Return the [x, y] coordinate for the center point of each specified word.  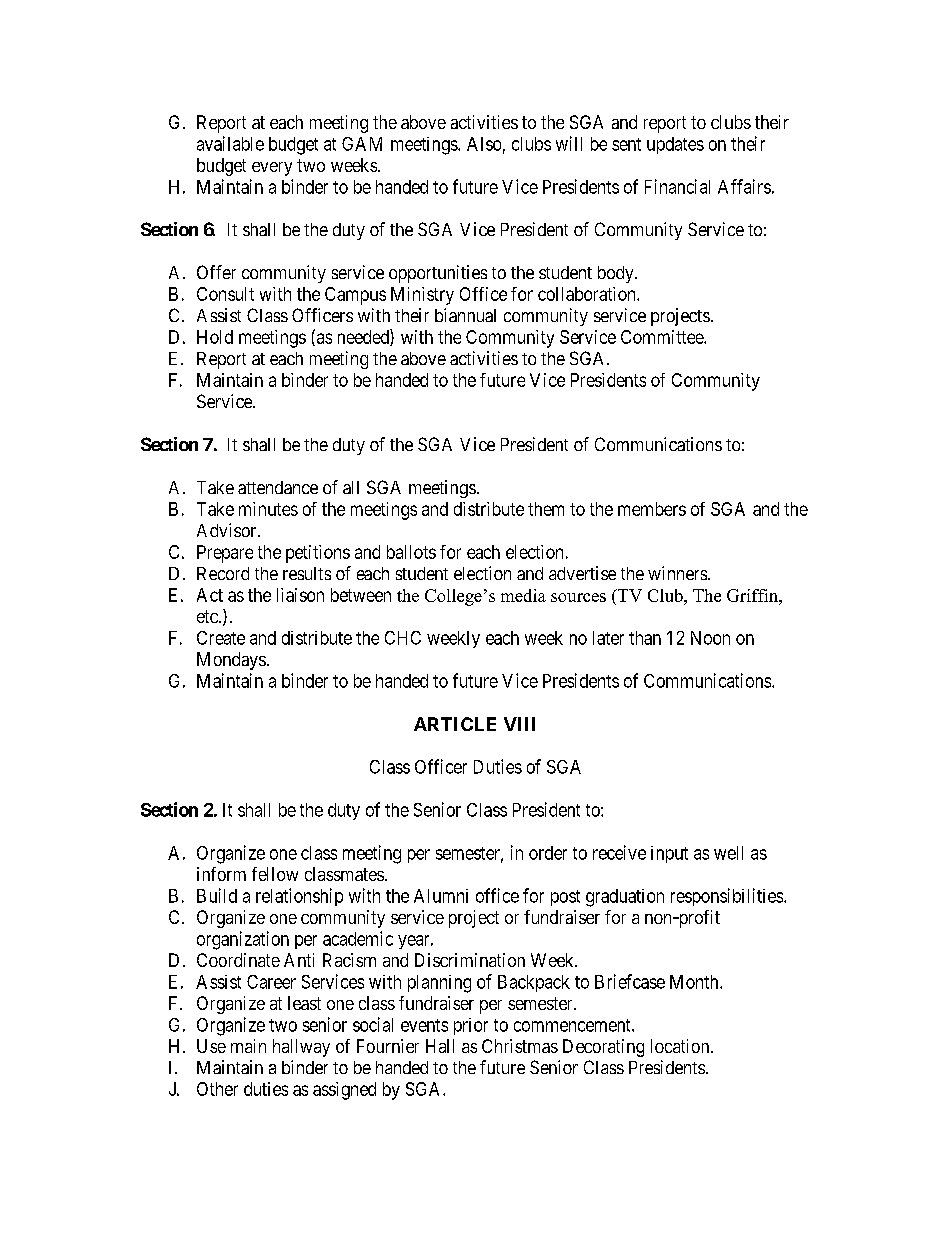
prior [471, 1026]
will [569, 143]
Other [217, 1089]
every [272, 169]
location [681, 1046]
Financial [677, 186]
